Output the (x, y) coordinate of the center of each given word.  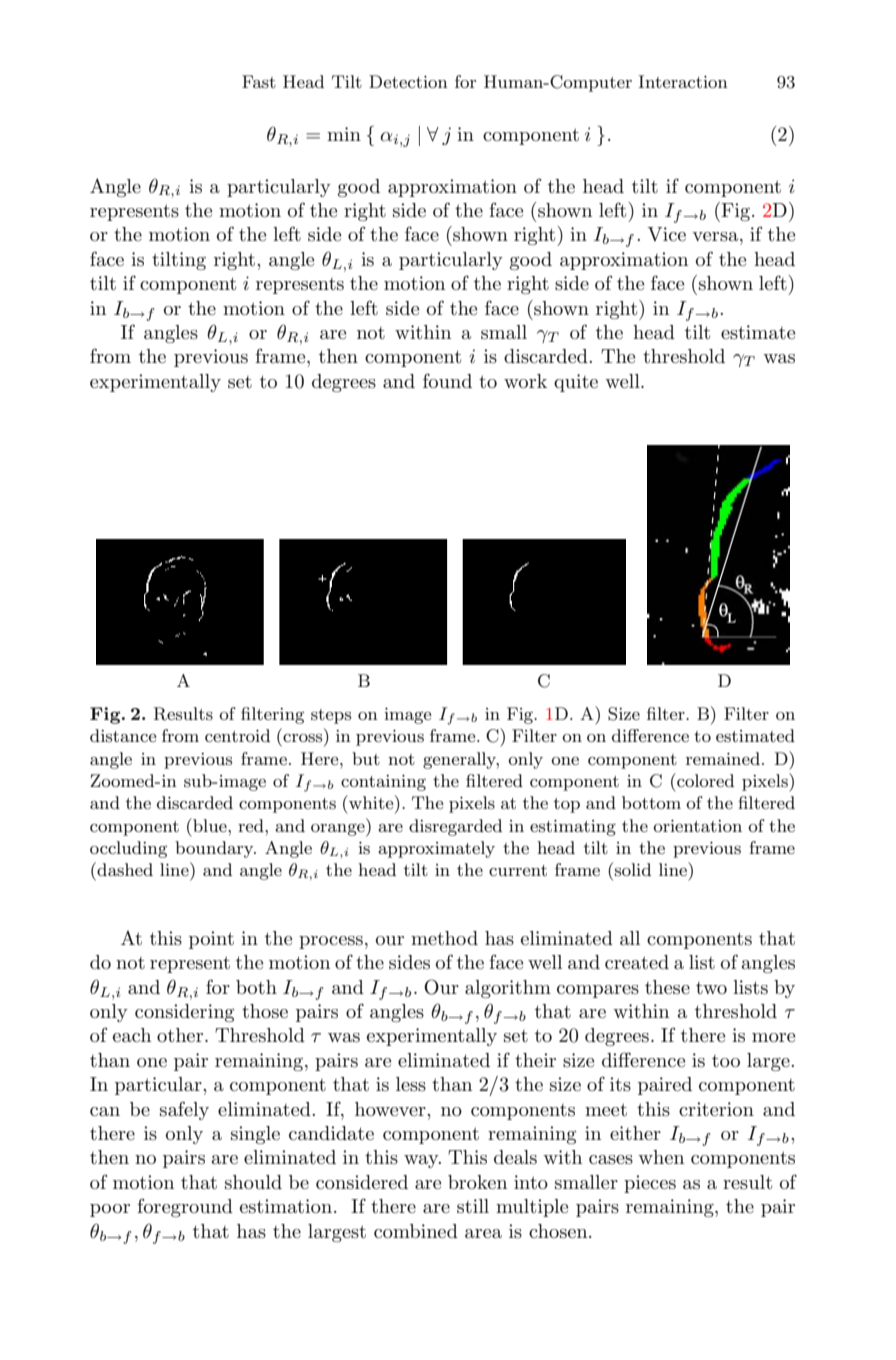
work (525, 381)
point (211, 940)
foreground (185, 1207)
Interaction (683, 81)
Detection (408, 81)
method (444, 938)
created (637, 962)
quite (576, 383)
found (447, 380)
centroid (237, 735)
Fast (259, 82)
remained (723, 758)
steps (331, 716)
